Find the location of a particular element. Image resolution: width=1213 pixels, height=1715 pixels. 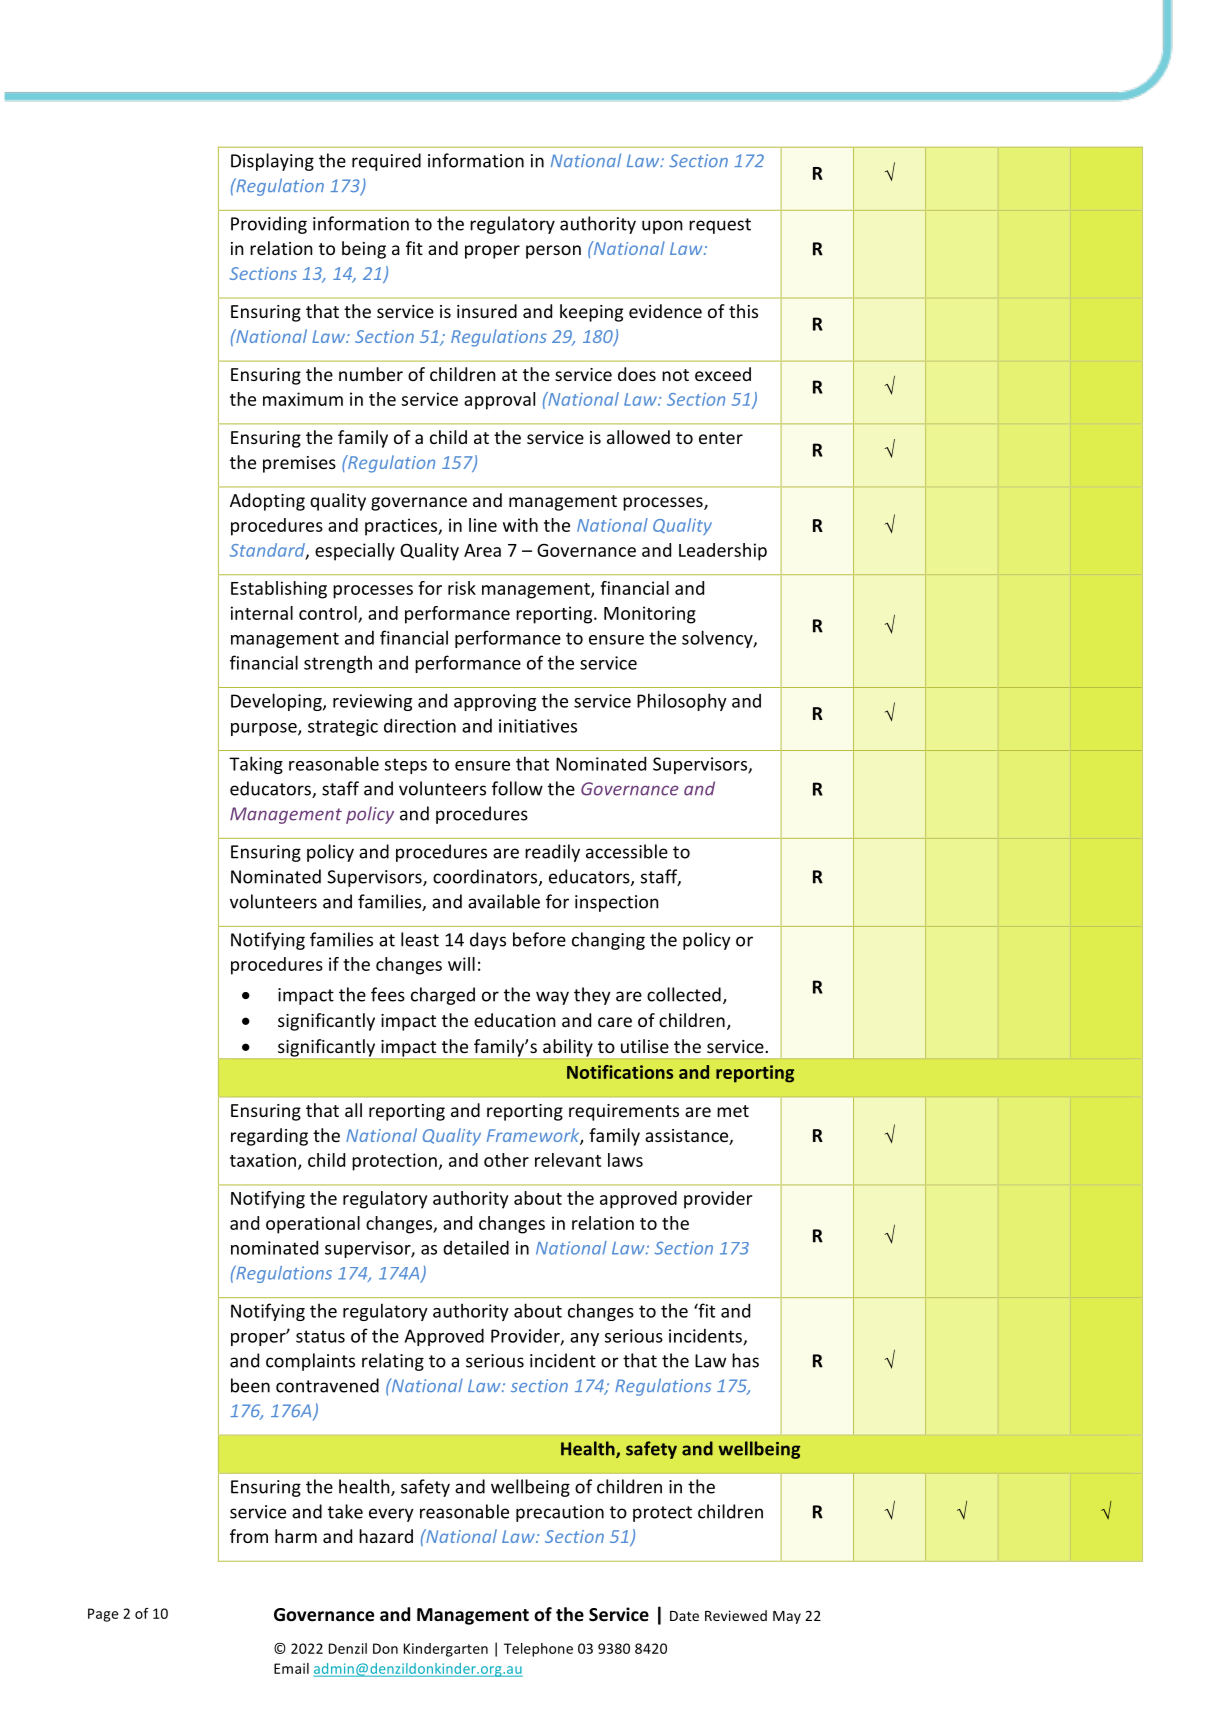

request is located at coordinates (720, 226).
